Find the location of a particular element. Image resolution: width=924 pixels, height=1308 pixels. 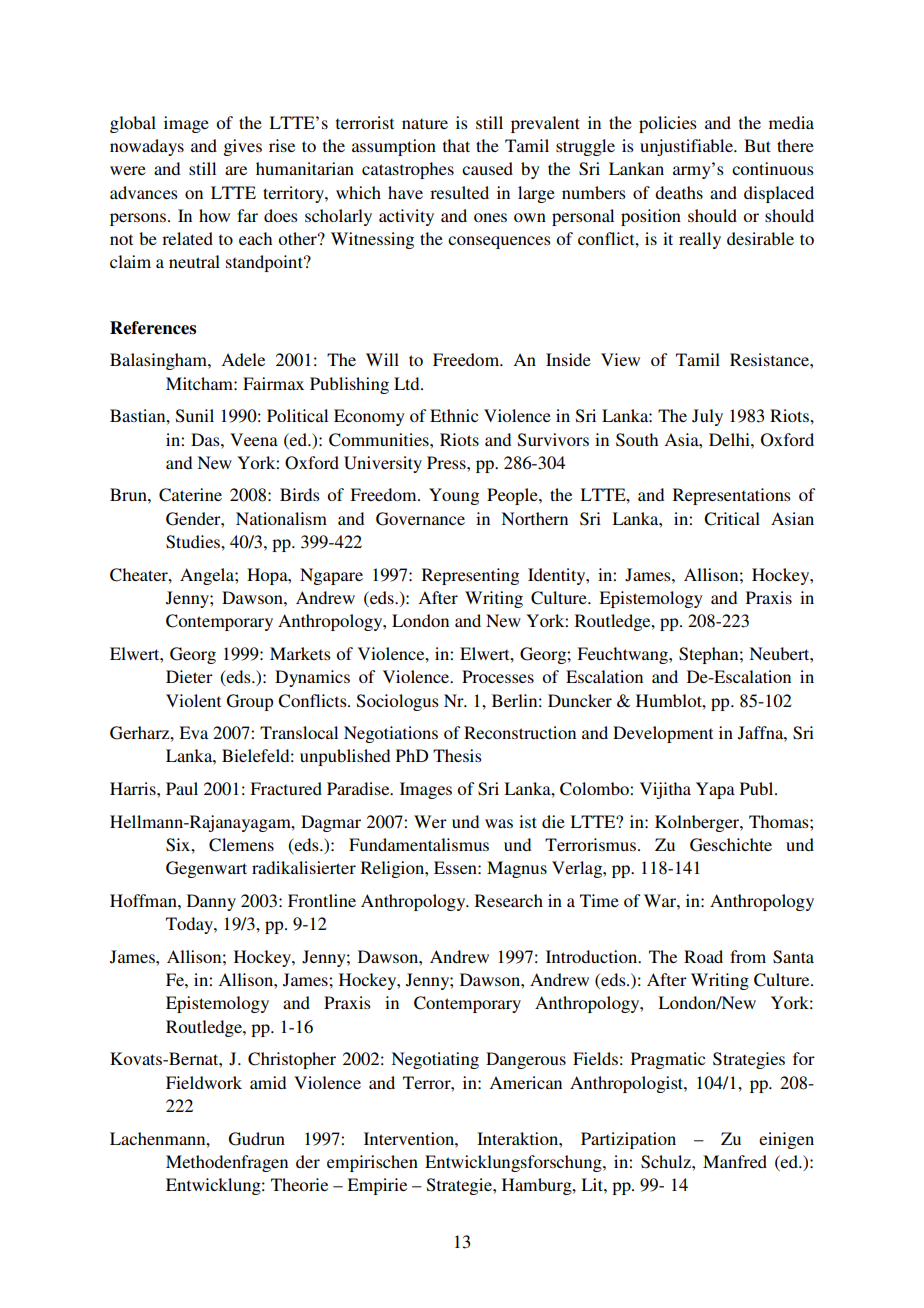

gives is located at coordinates (242, 147).
